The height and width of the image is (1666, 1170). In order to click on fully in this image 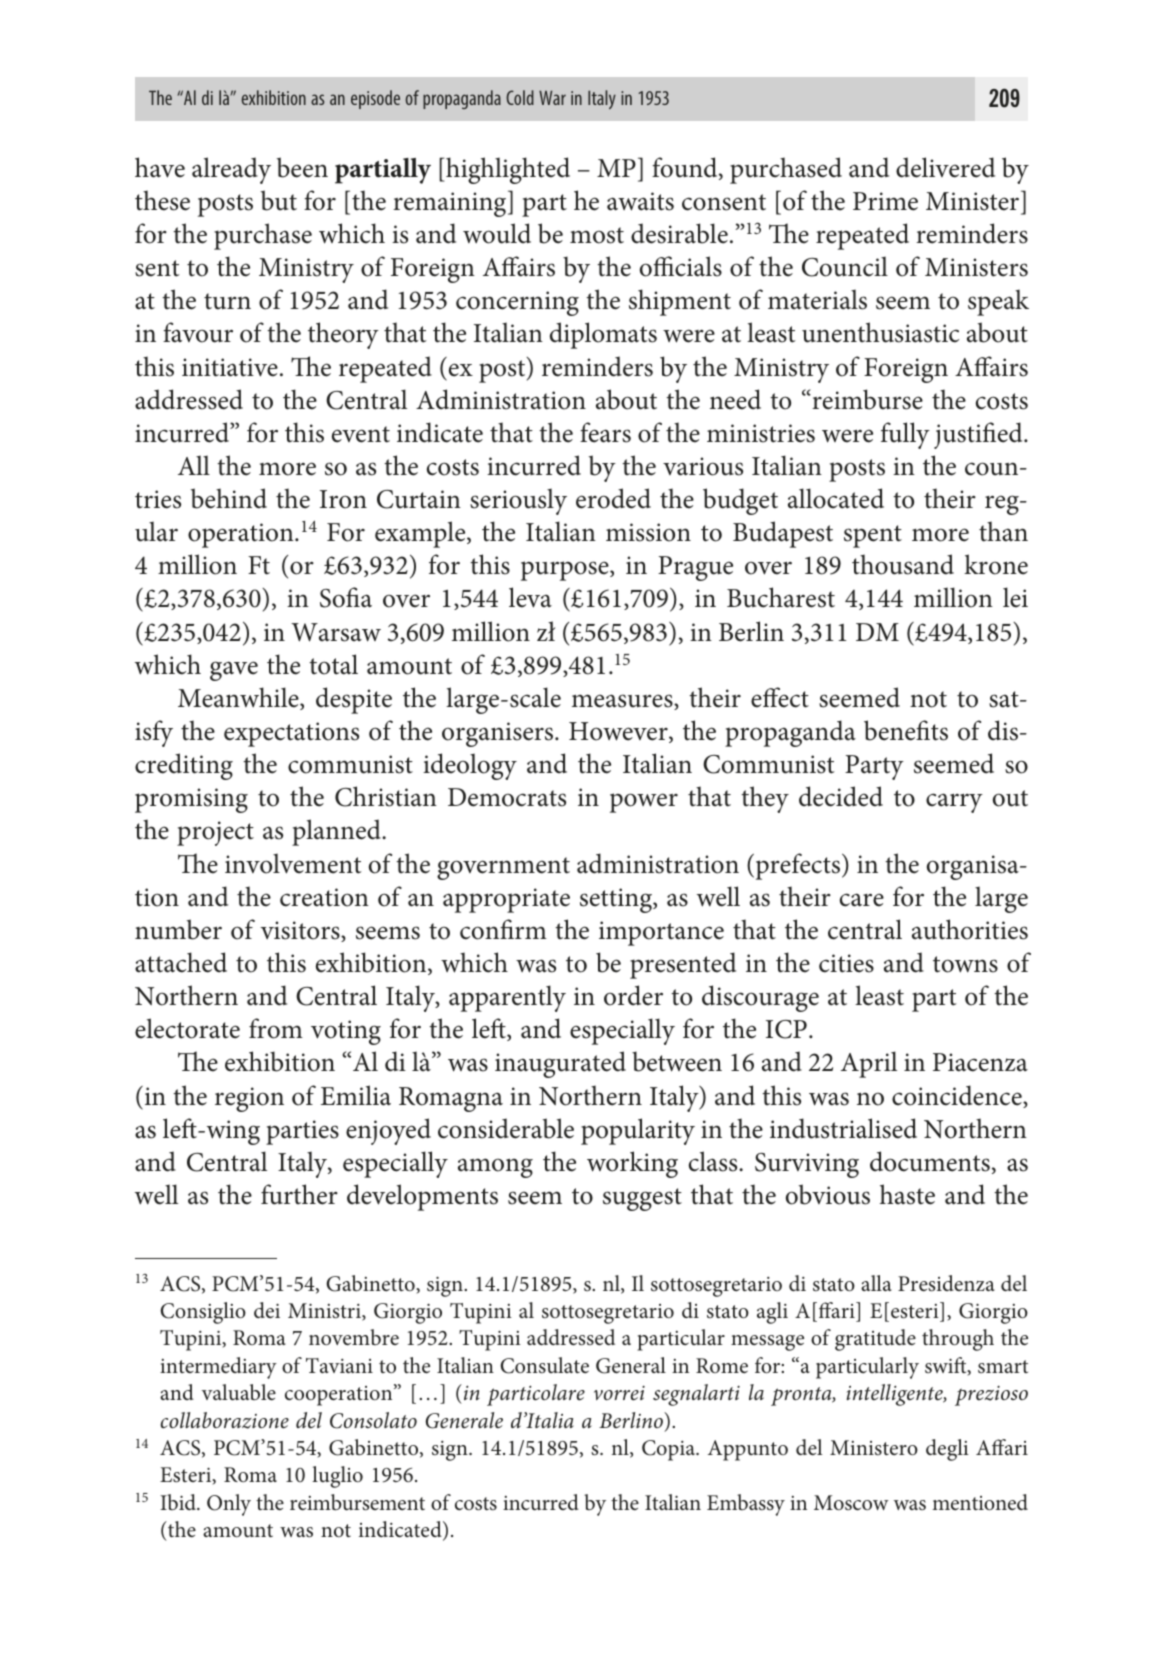, I will do `click(905, 435)`.
